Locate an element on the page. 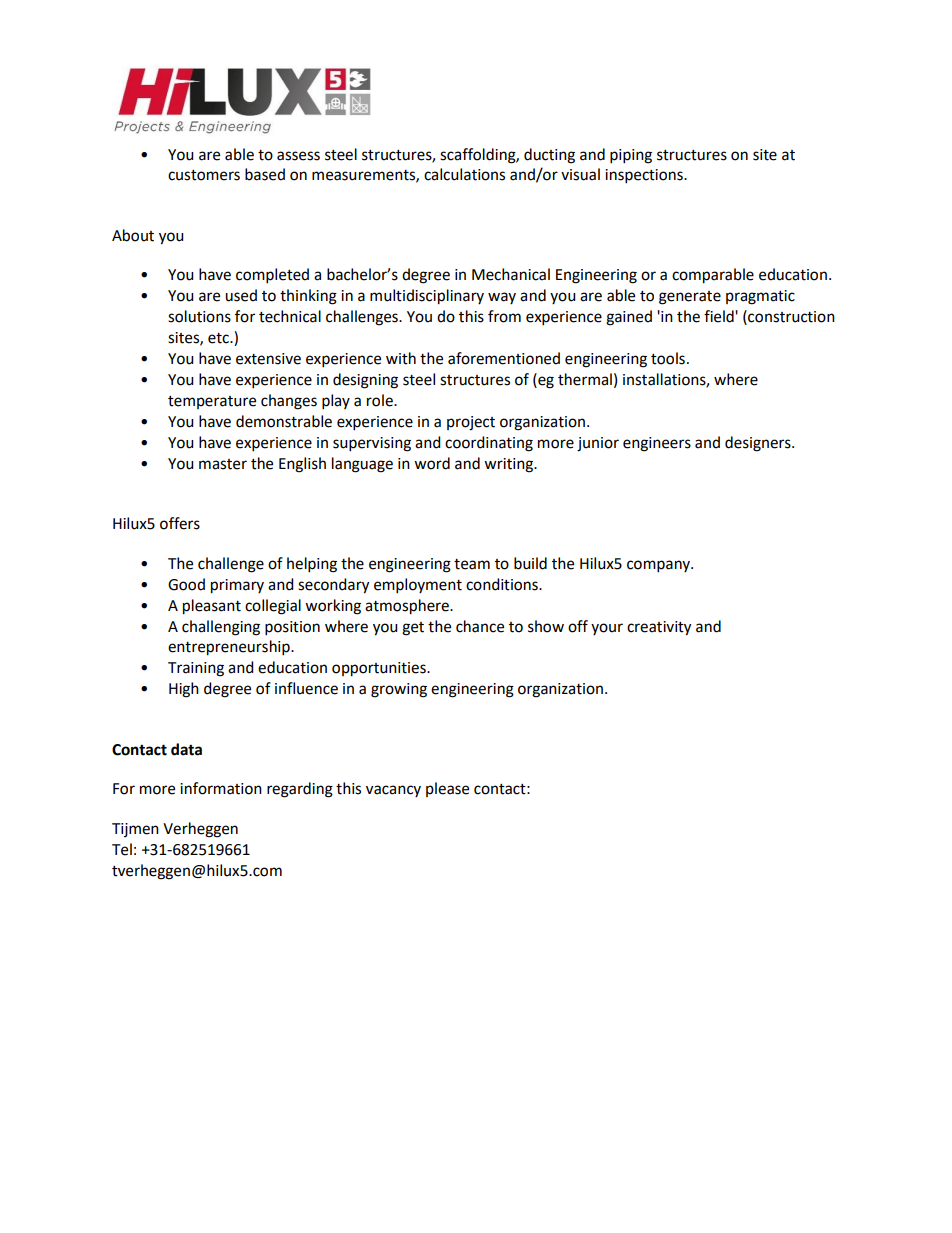  information is located at coordinates (221, 788).
